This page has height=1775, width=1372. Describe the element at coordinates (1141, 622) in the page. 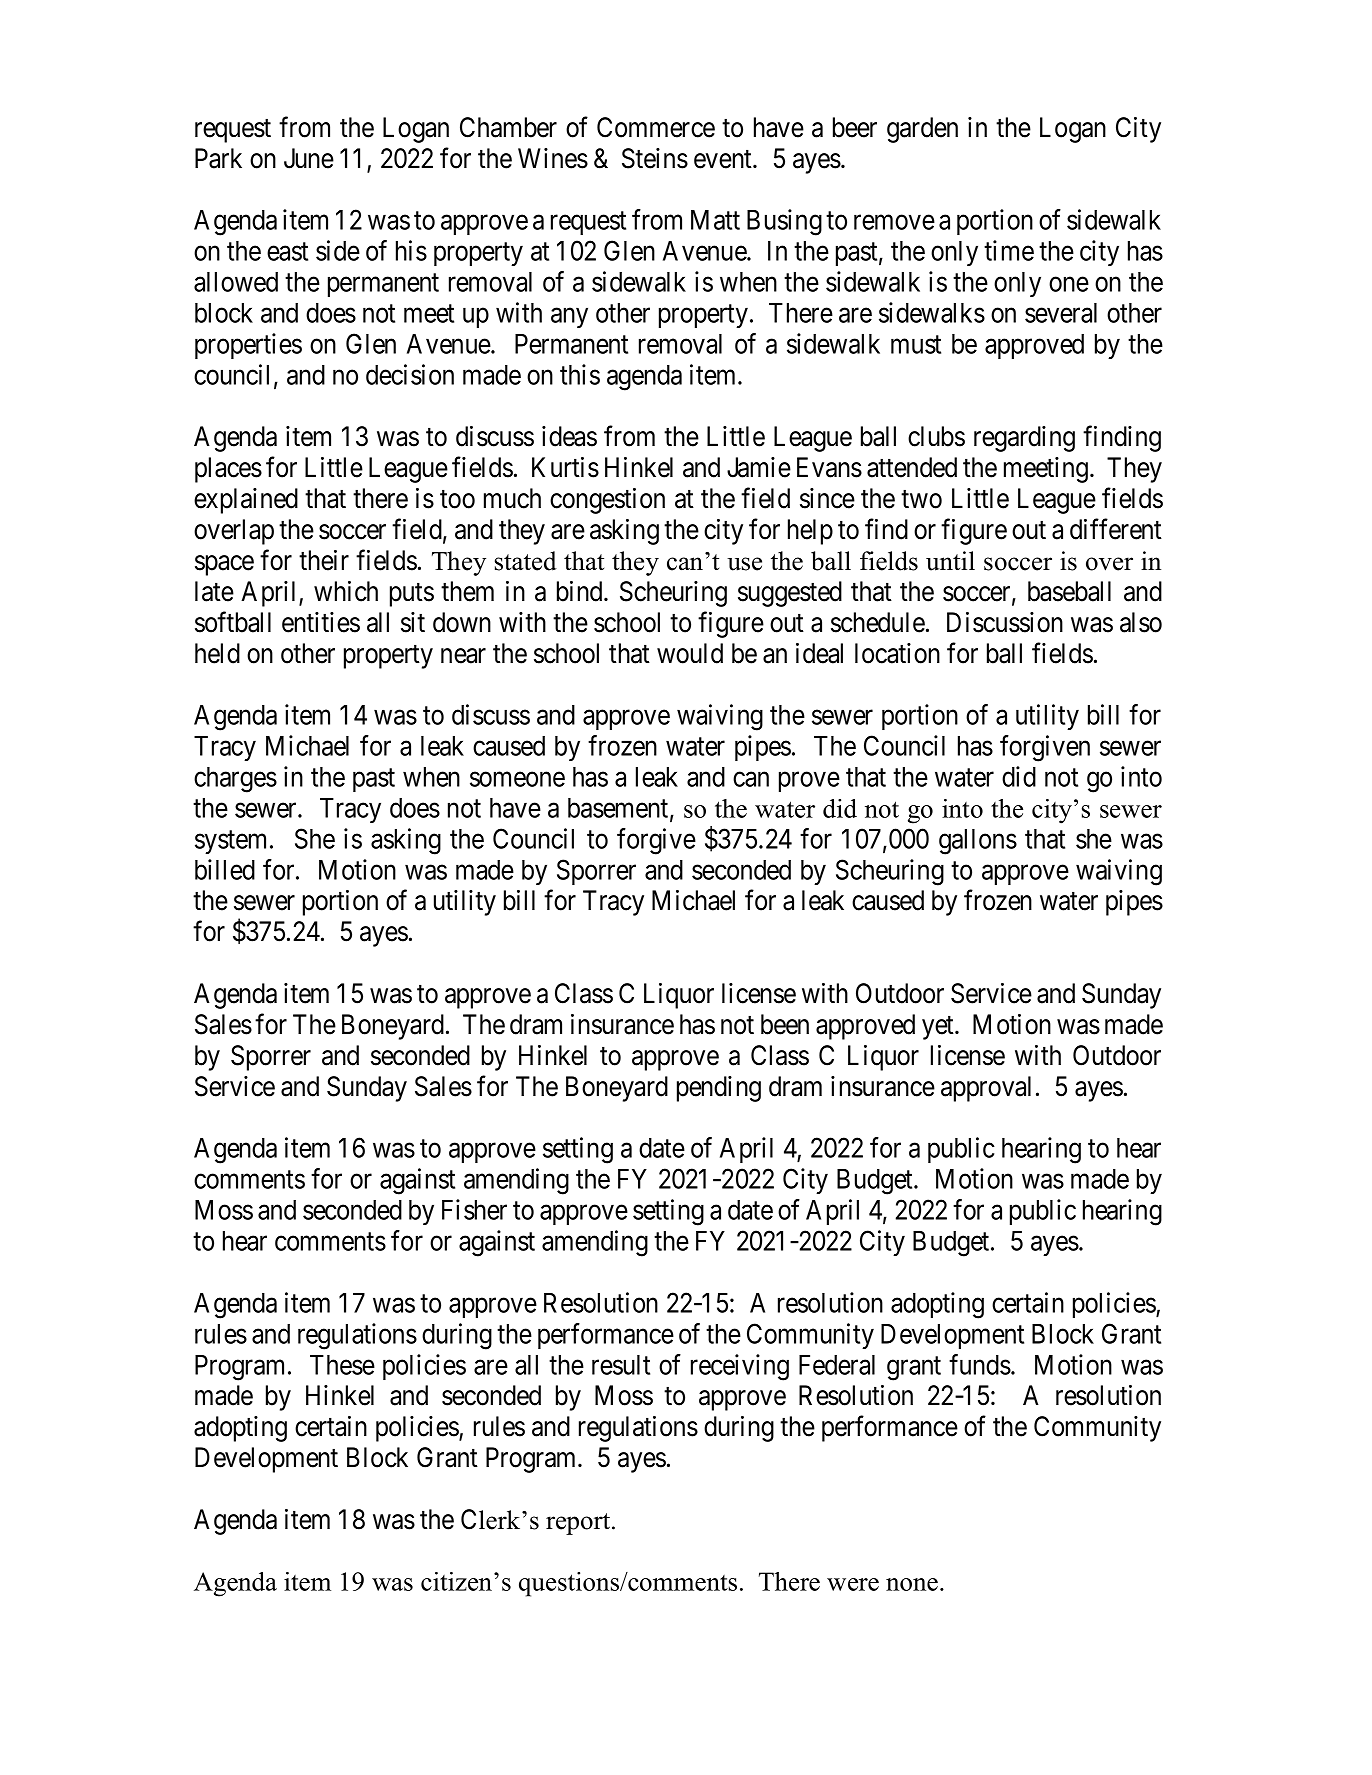

I see `also` at that location.
